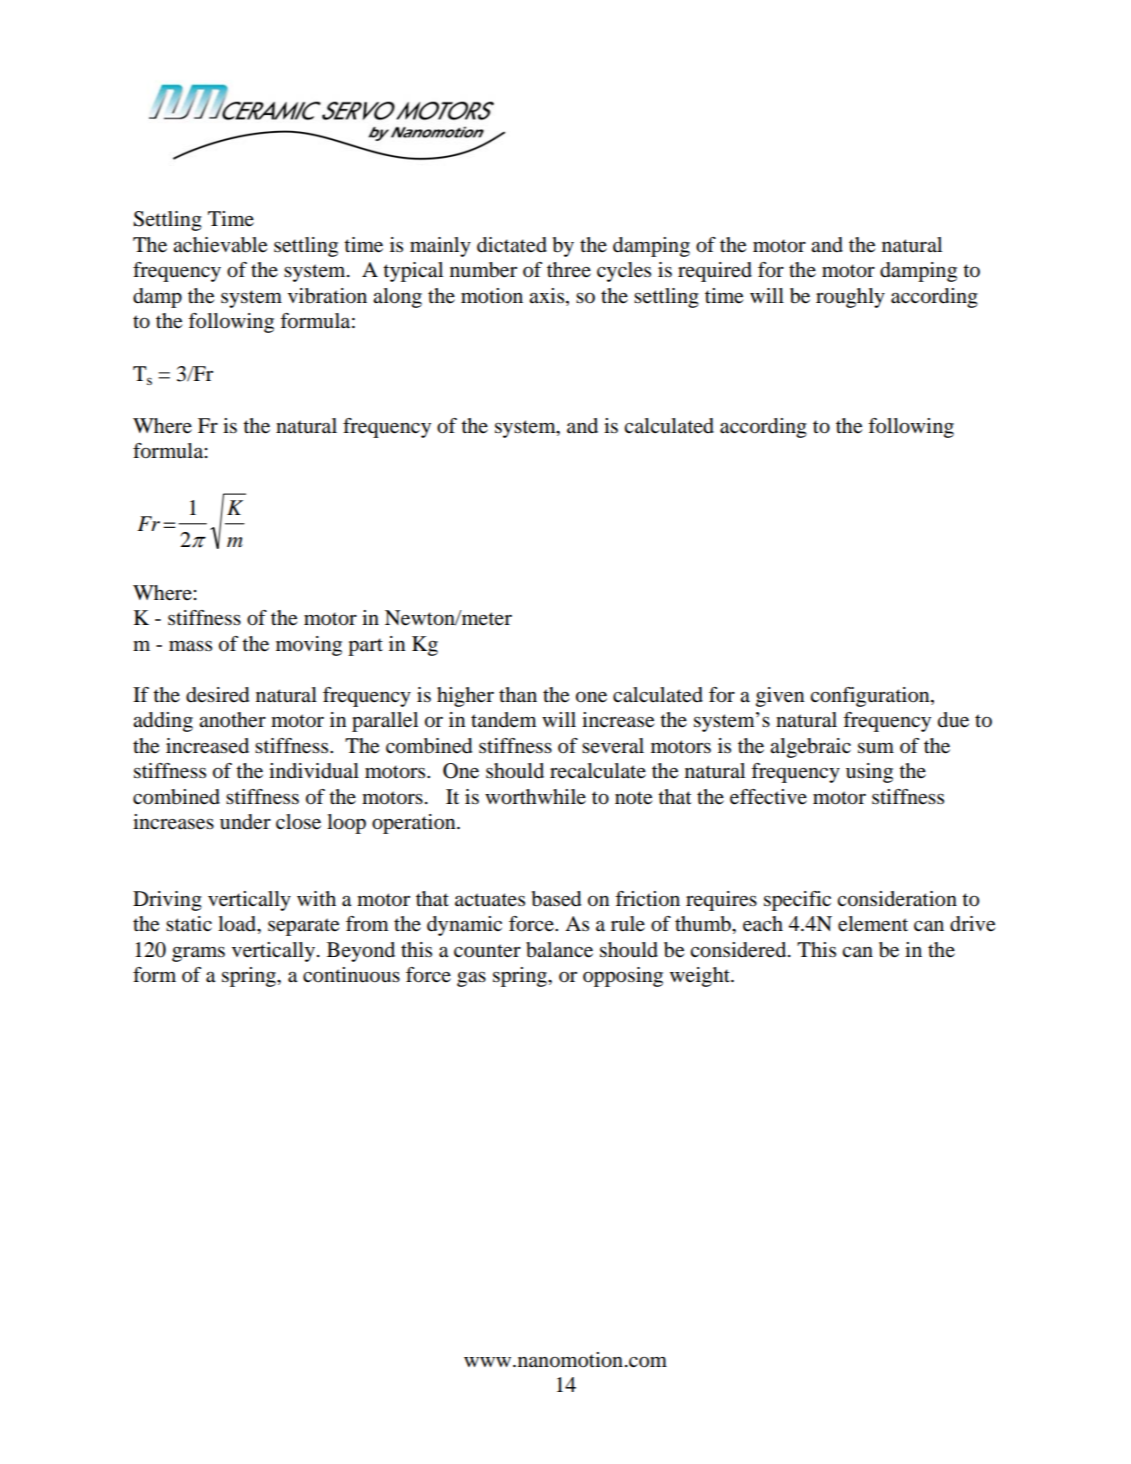 This screenshot has width=1131, height=1464. I want to click on grams, so click(198, 954).
